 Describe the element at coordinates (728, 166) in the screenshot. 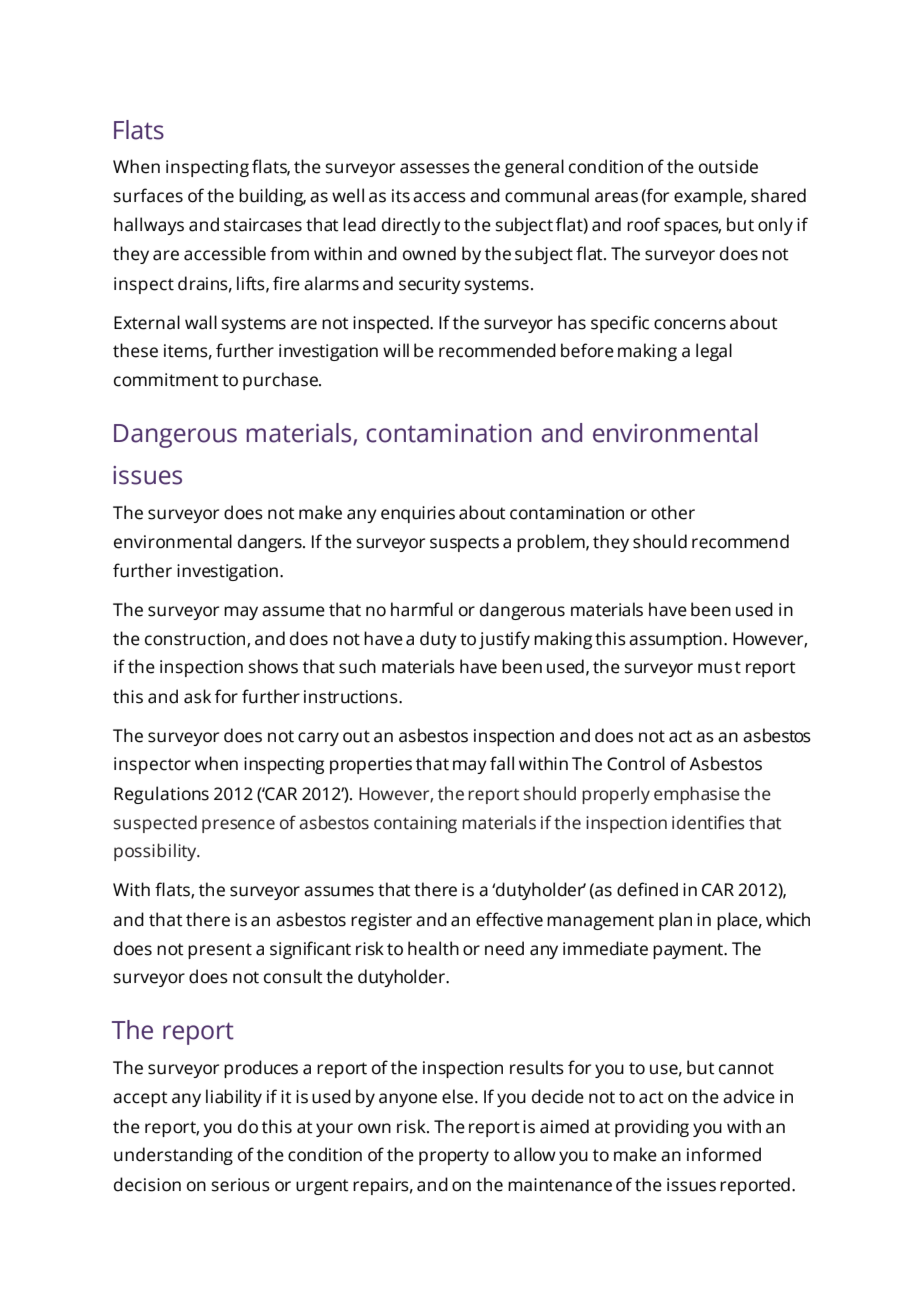

I see `outside` at that location.
